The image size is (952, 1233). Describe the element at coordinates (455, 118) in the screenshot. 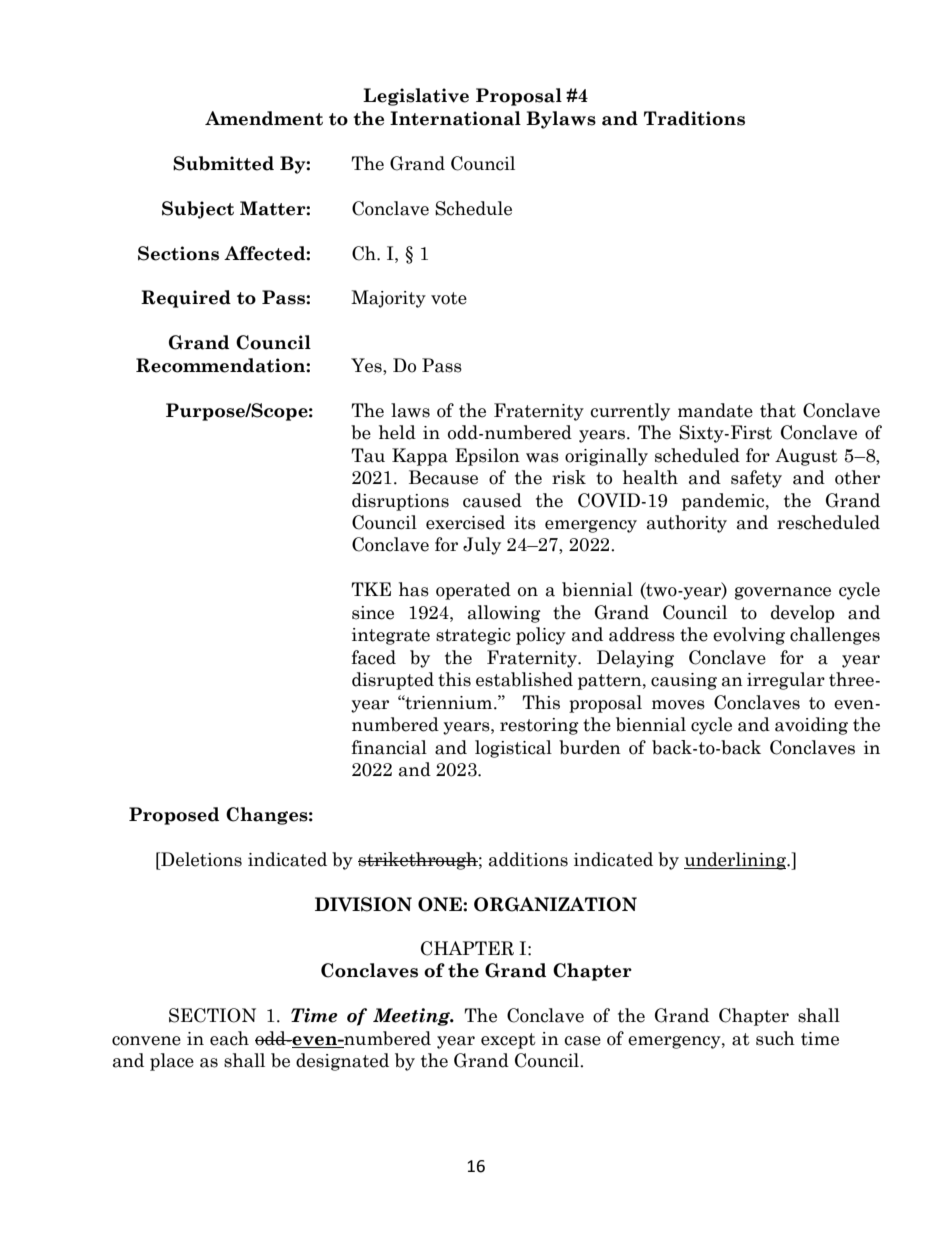

I see `International` at that location.
